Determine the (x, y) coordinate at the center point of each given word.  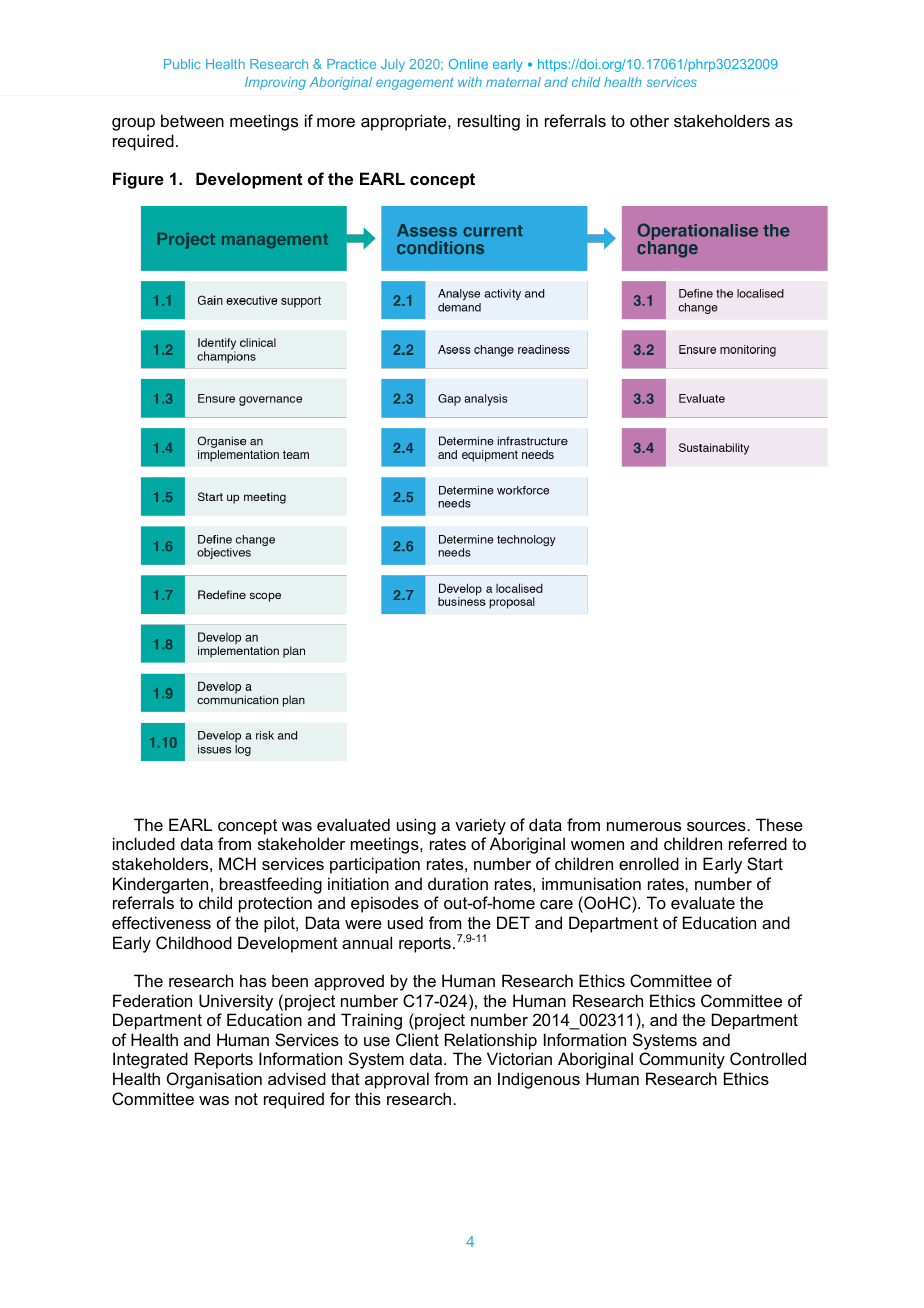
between (192, 120)
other (649, 120)
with (470, 82)
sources (716, 826)
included (144, 843)
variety (480, 826)
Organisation (214, 1080)
